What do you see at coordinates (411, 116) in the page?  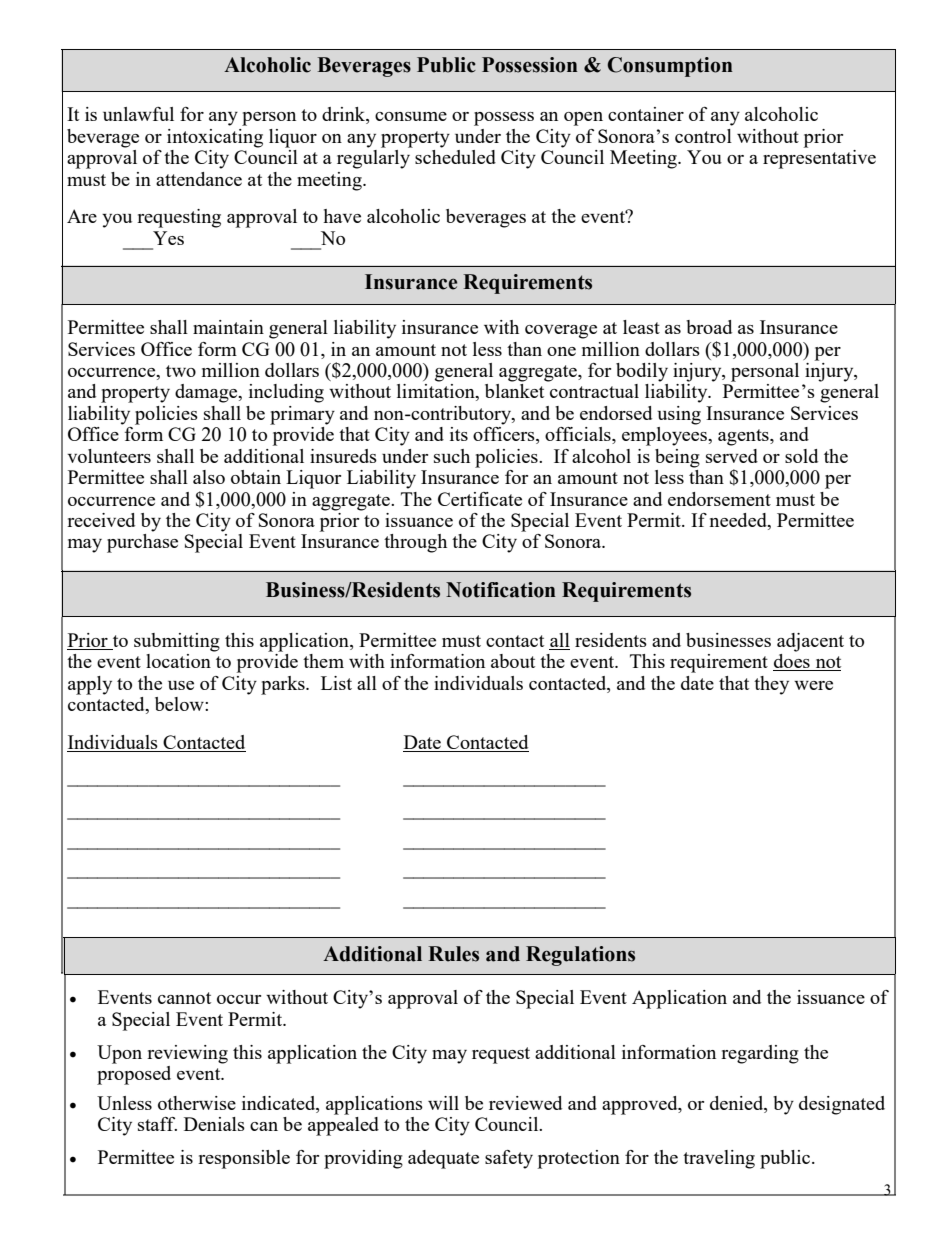 I see `consume` at bounding box center [411, 116].
